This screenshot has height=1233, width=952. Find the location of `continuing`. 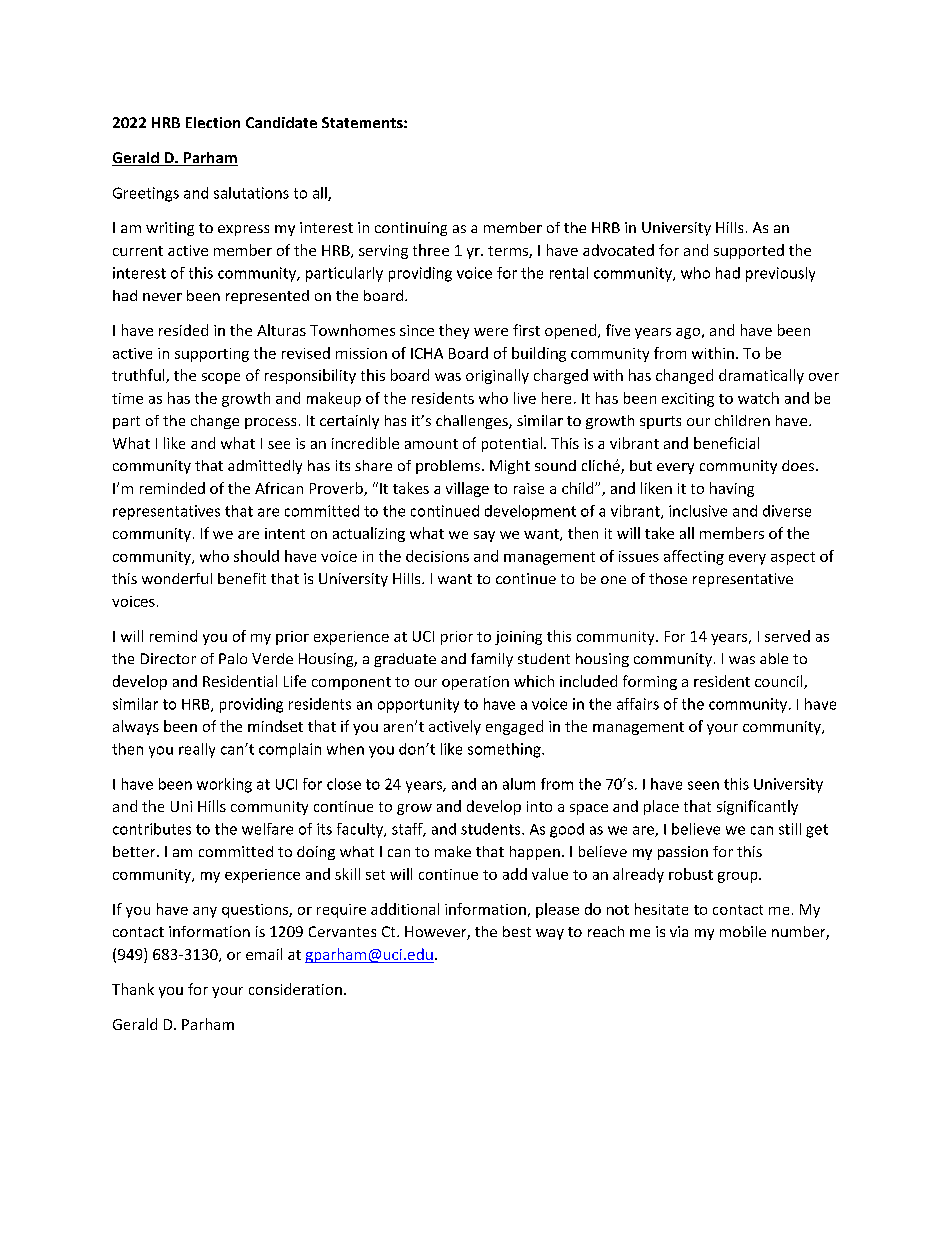

continuing is located at coordinates (411, 229).
